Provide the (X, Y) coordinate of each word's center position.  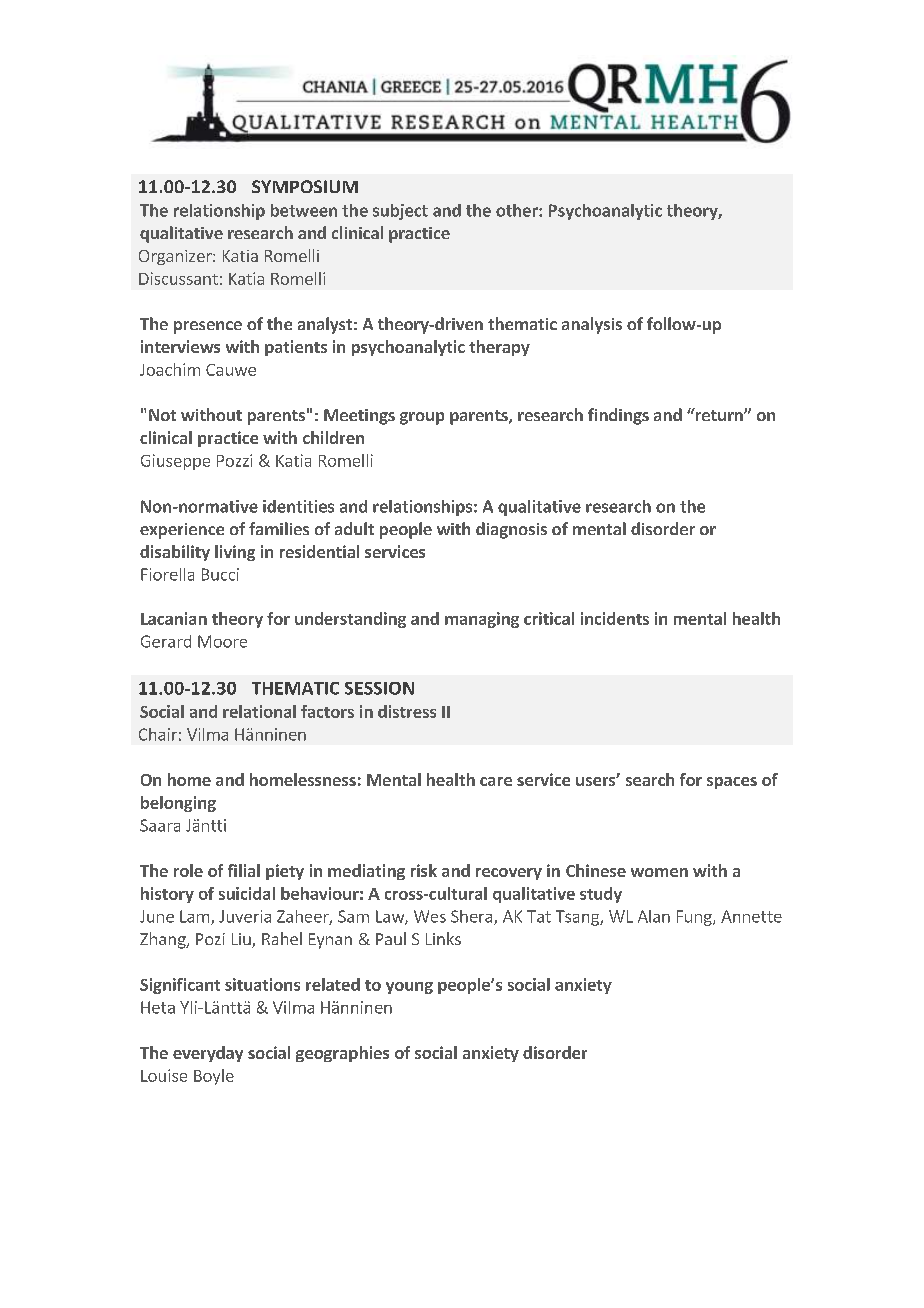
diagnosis (511, 530)
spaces (732, 783)
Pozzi (234, 460)
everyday (208, 1054)
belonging (178, 804)
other (518, 210)
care (496, 781)
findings (618, 416)
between (304, 210)
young (409, 988)
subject (400, 212)
